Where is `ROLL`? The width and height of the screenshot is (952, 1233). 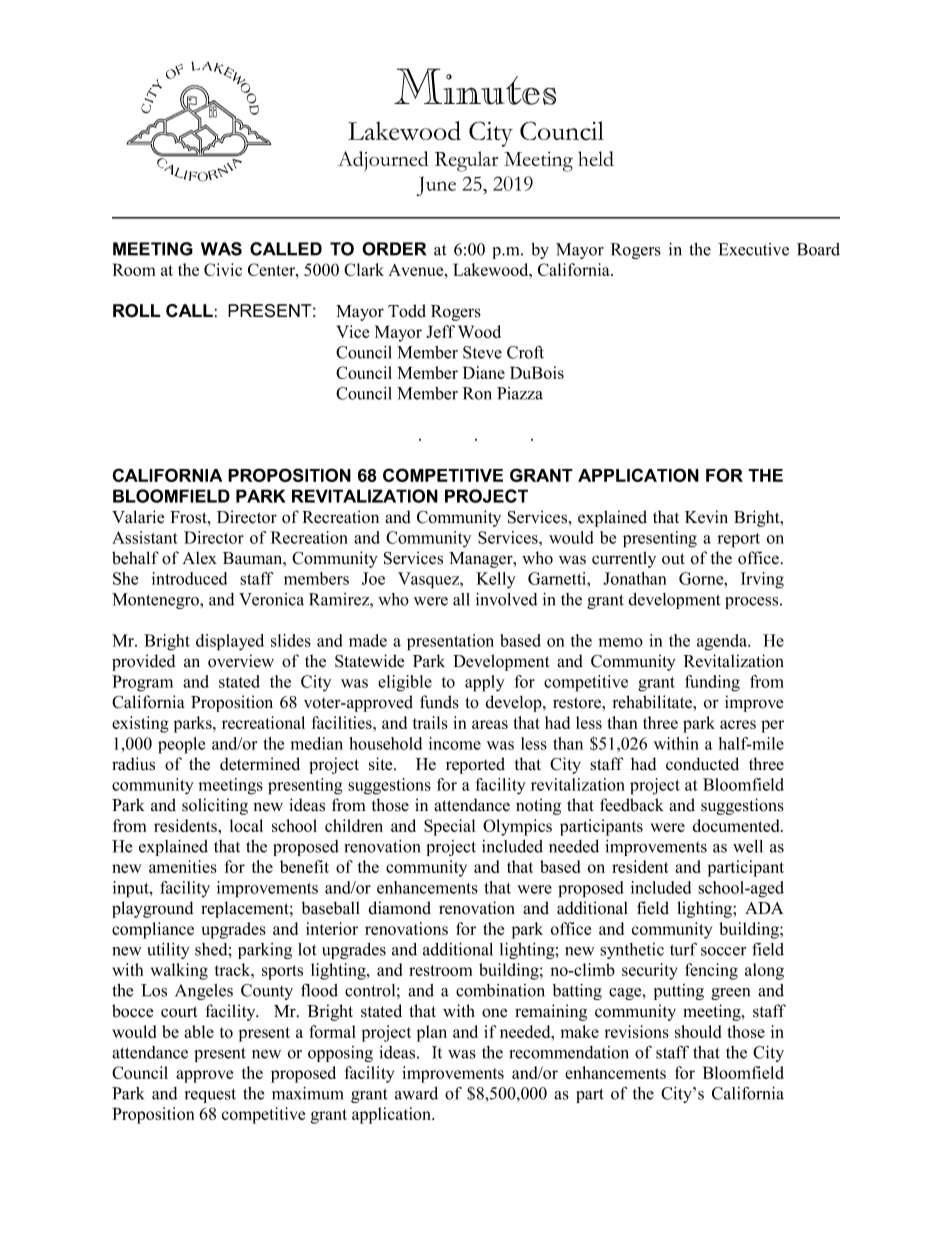 ROLL is located at coordinates (137, 311).
